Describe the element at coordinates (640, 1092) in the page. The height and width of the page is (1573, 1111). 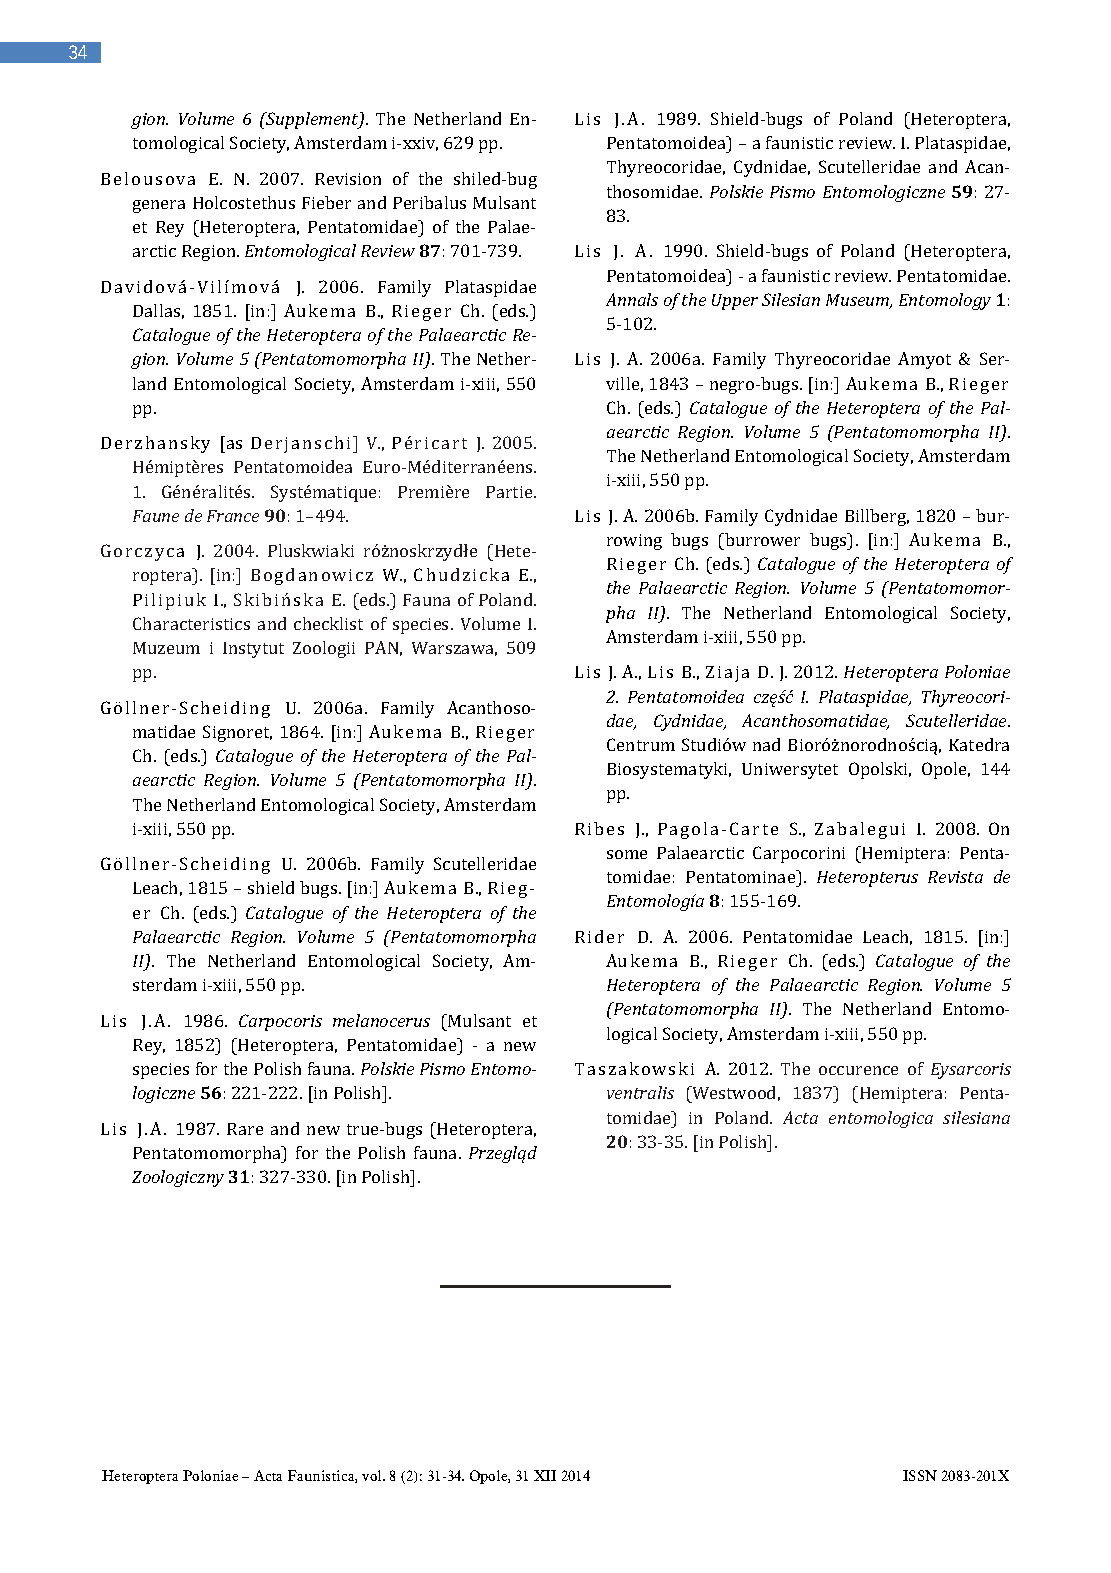
I see `ventralis` at that location.
